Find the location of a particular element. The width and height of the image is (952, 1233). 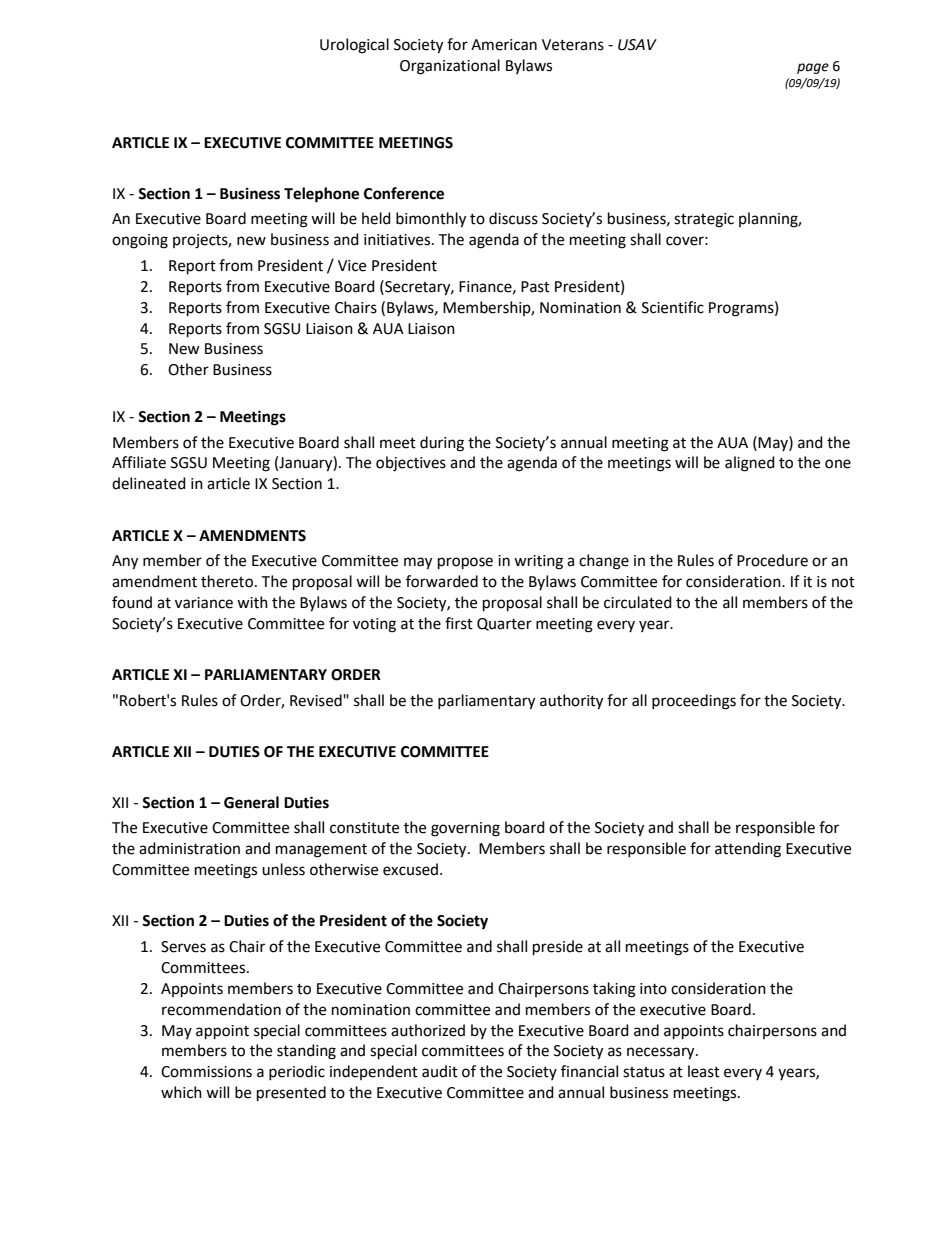

Procedure is located at coordinates (772, 560).
